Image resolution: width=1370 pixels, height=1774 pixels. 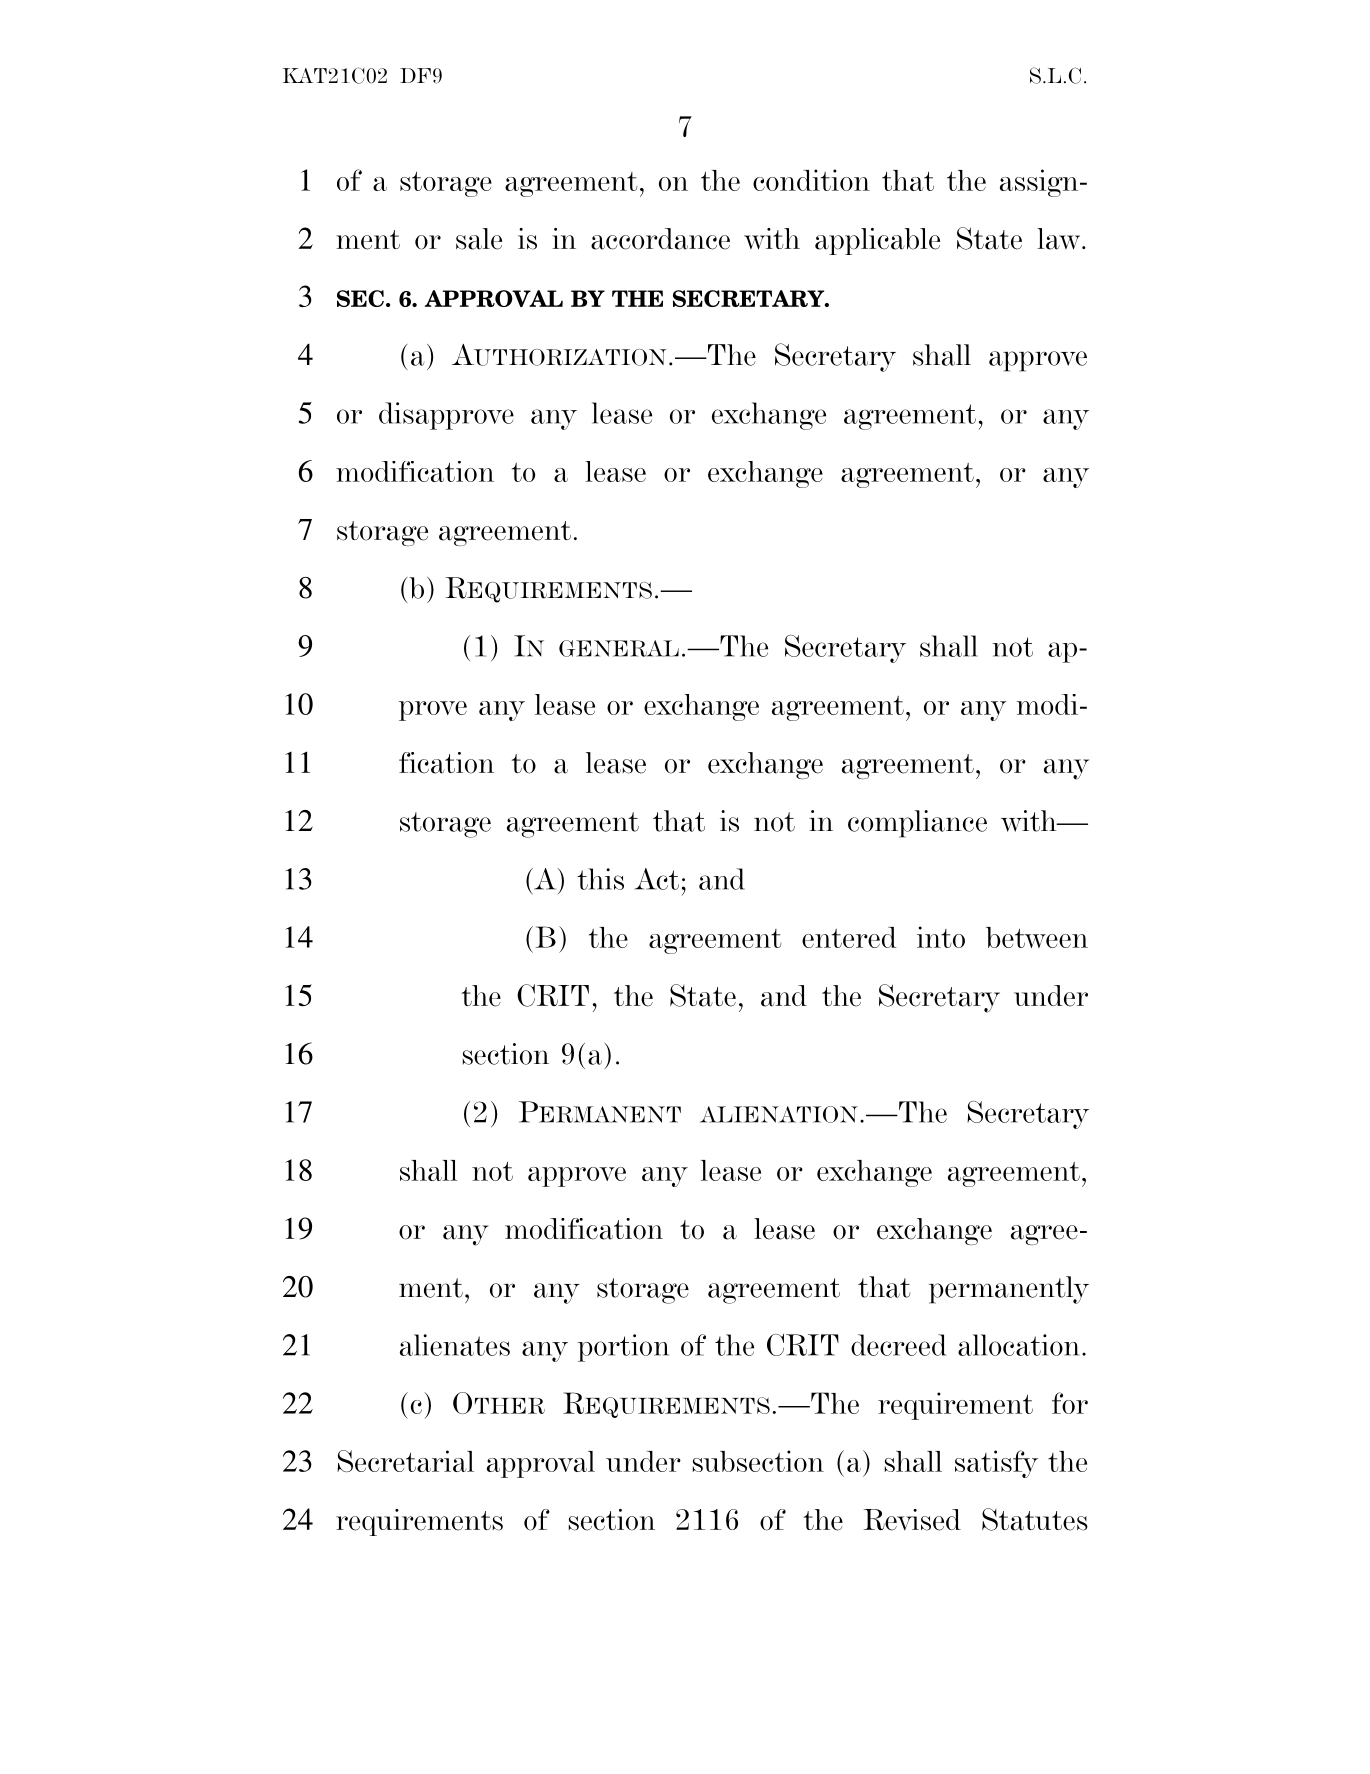 What do you see at coordinates (849, 937) in the screenshot?
I see `entered` at bounding box center [849, 937].
